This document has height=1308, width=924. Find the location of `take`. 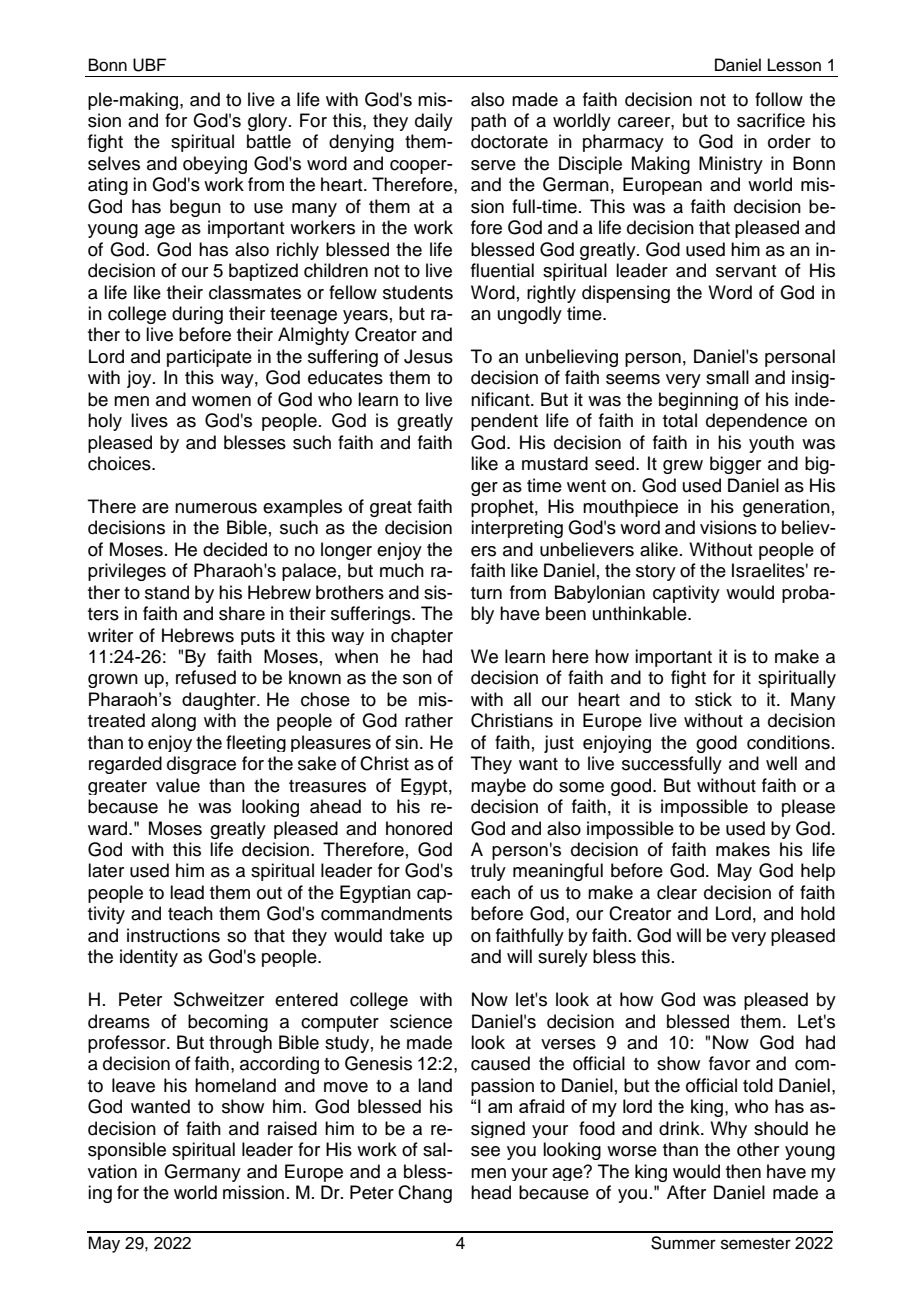

take is located at coordinates (407, 935).
